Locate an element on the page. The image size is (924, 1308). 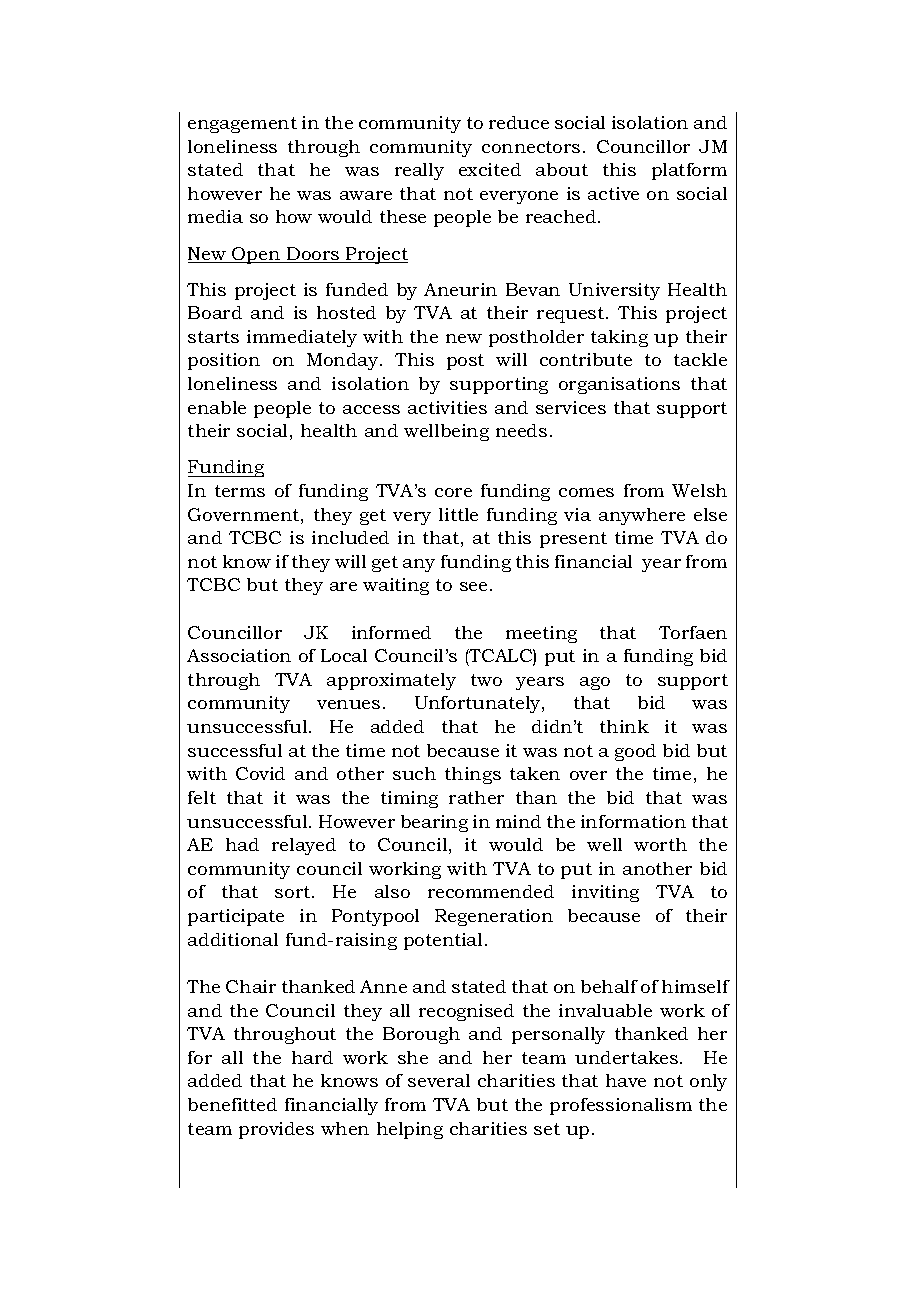
platform is located at coordinates (689, 171).
